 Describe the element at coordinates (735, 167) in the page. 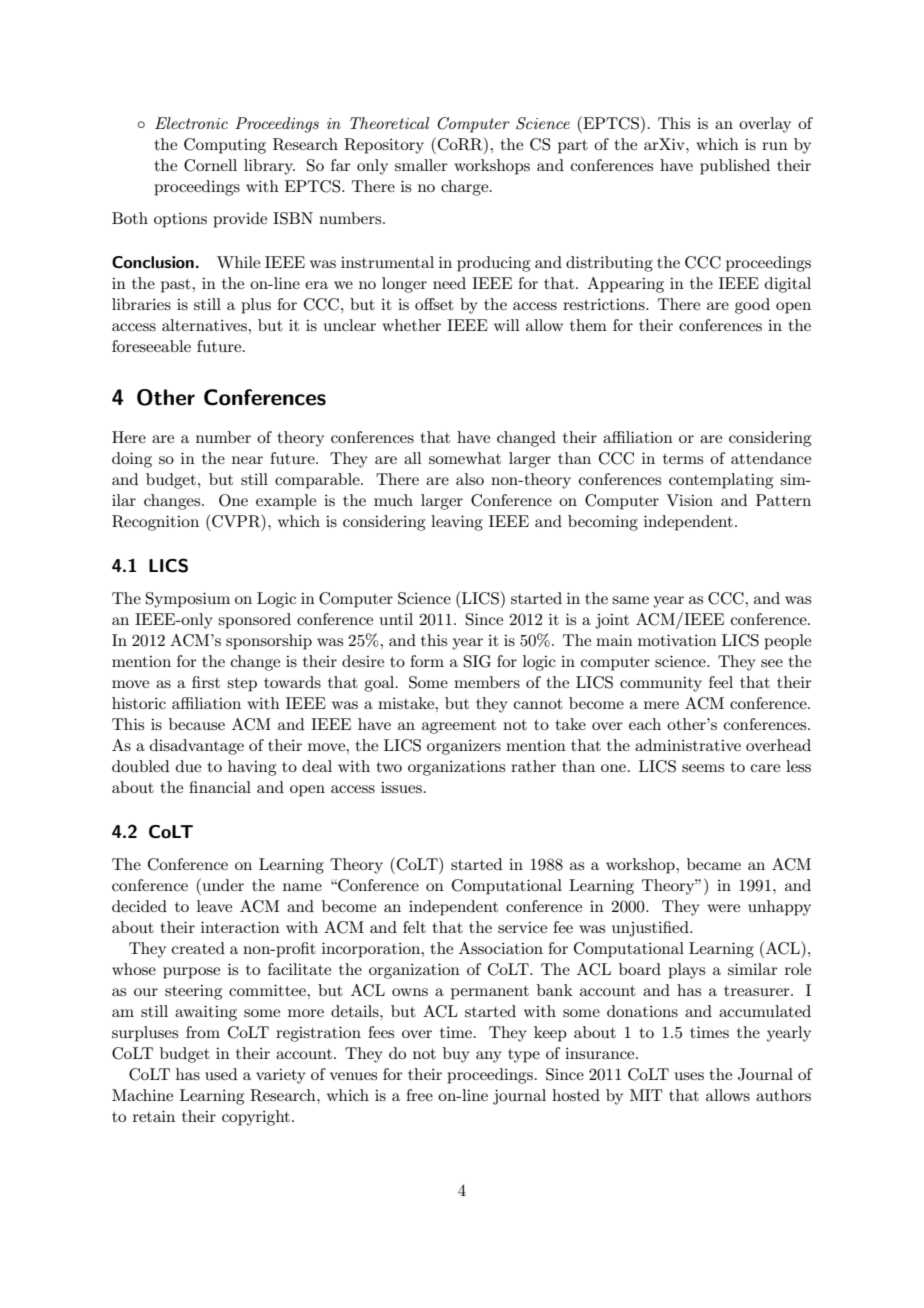

I see `published` at that location.
